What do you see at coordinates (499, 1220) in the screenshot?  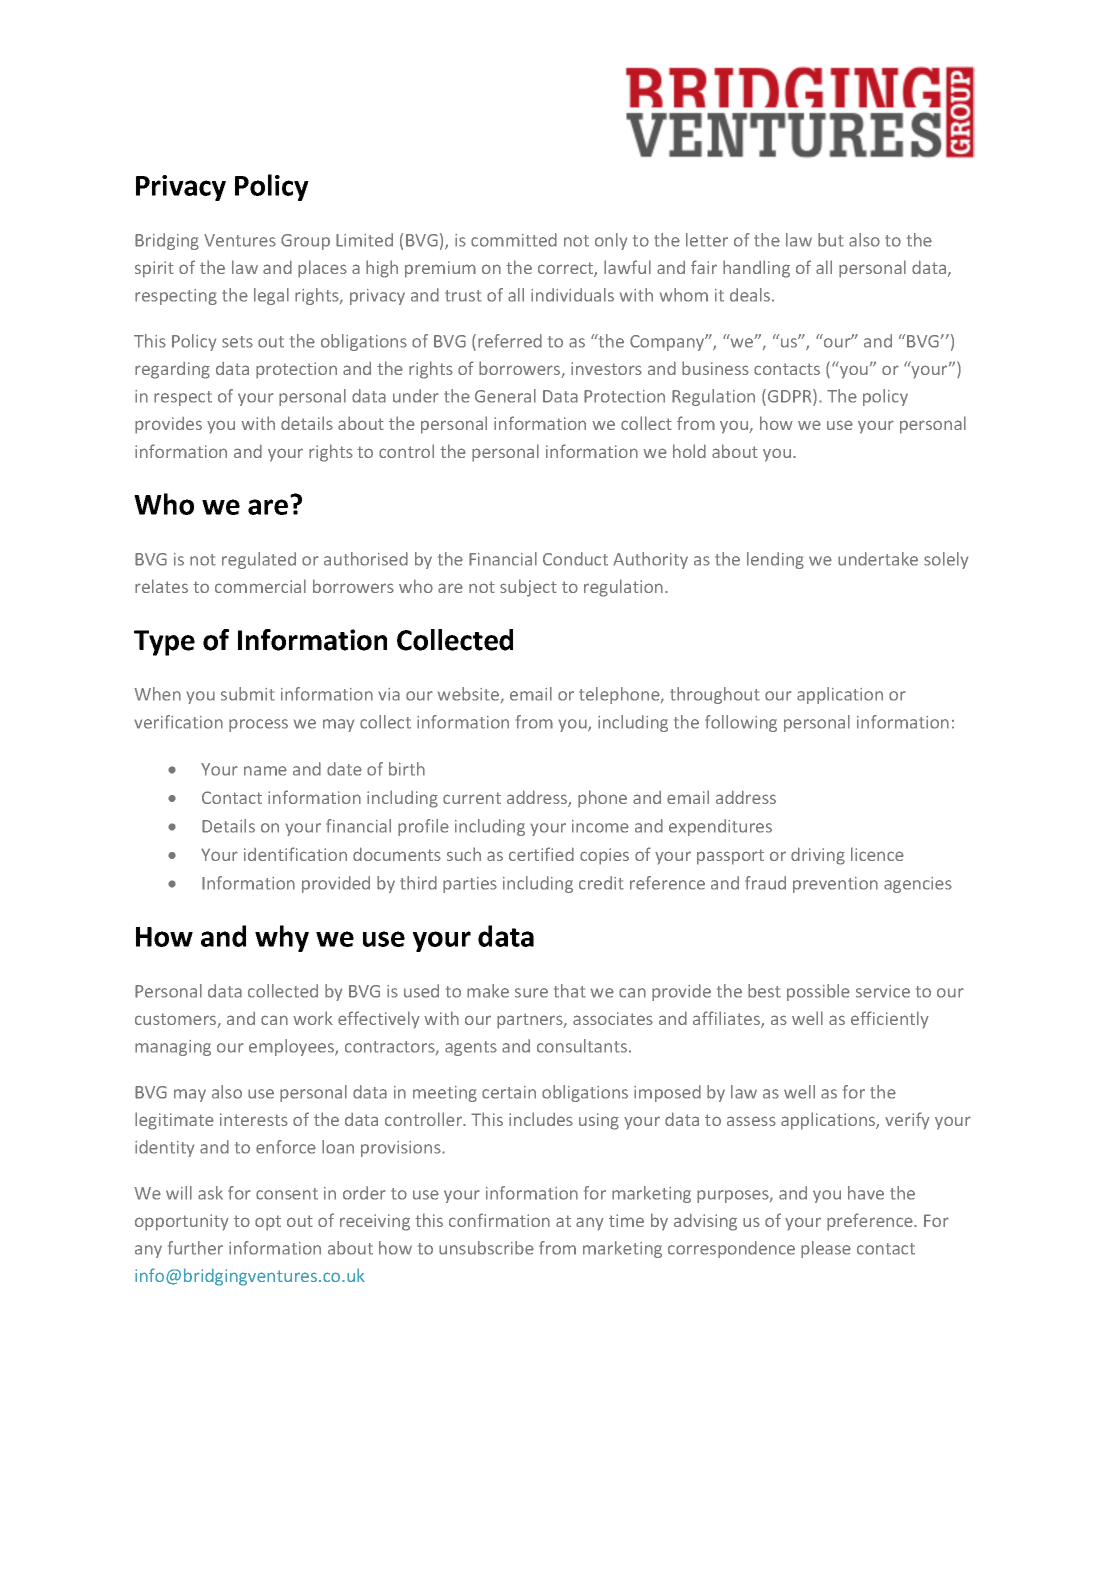 I see `confirmation` at bounding box center [499, 1220].
